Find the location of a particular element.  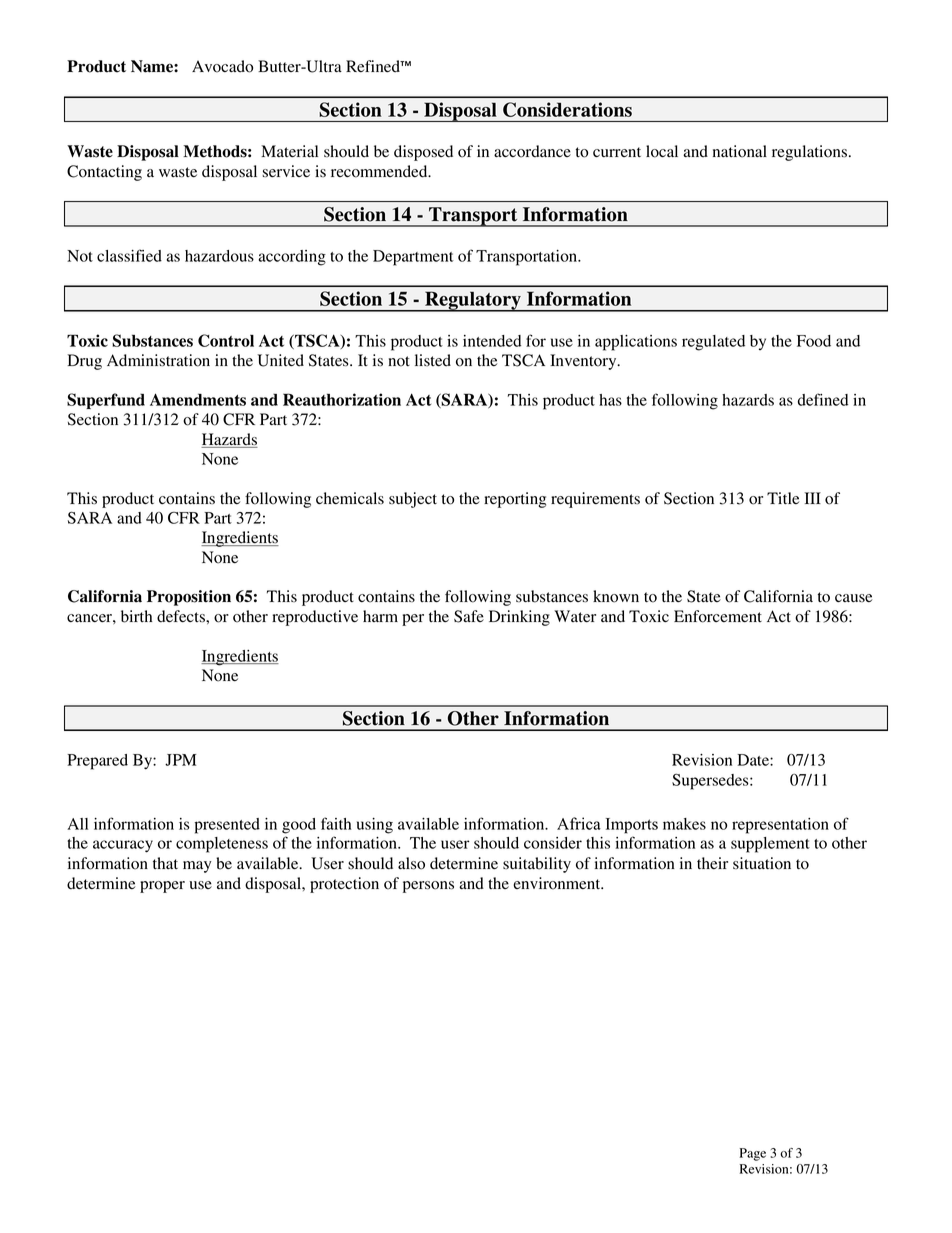

may is located at coordinates (197, 867).
